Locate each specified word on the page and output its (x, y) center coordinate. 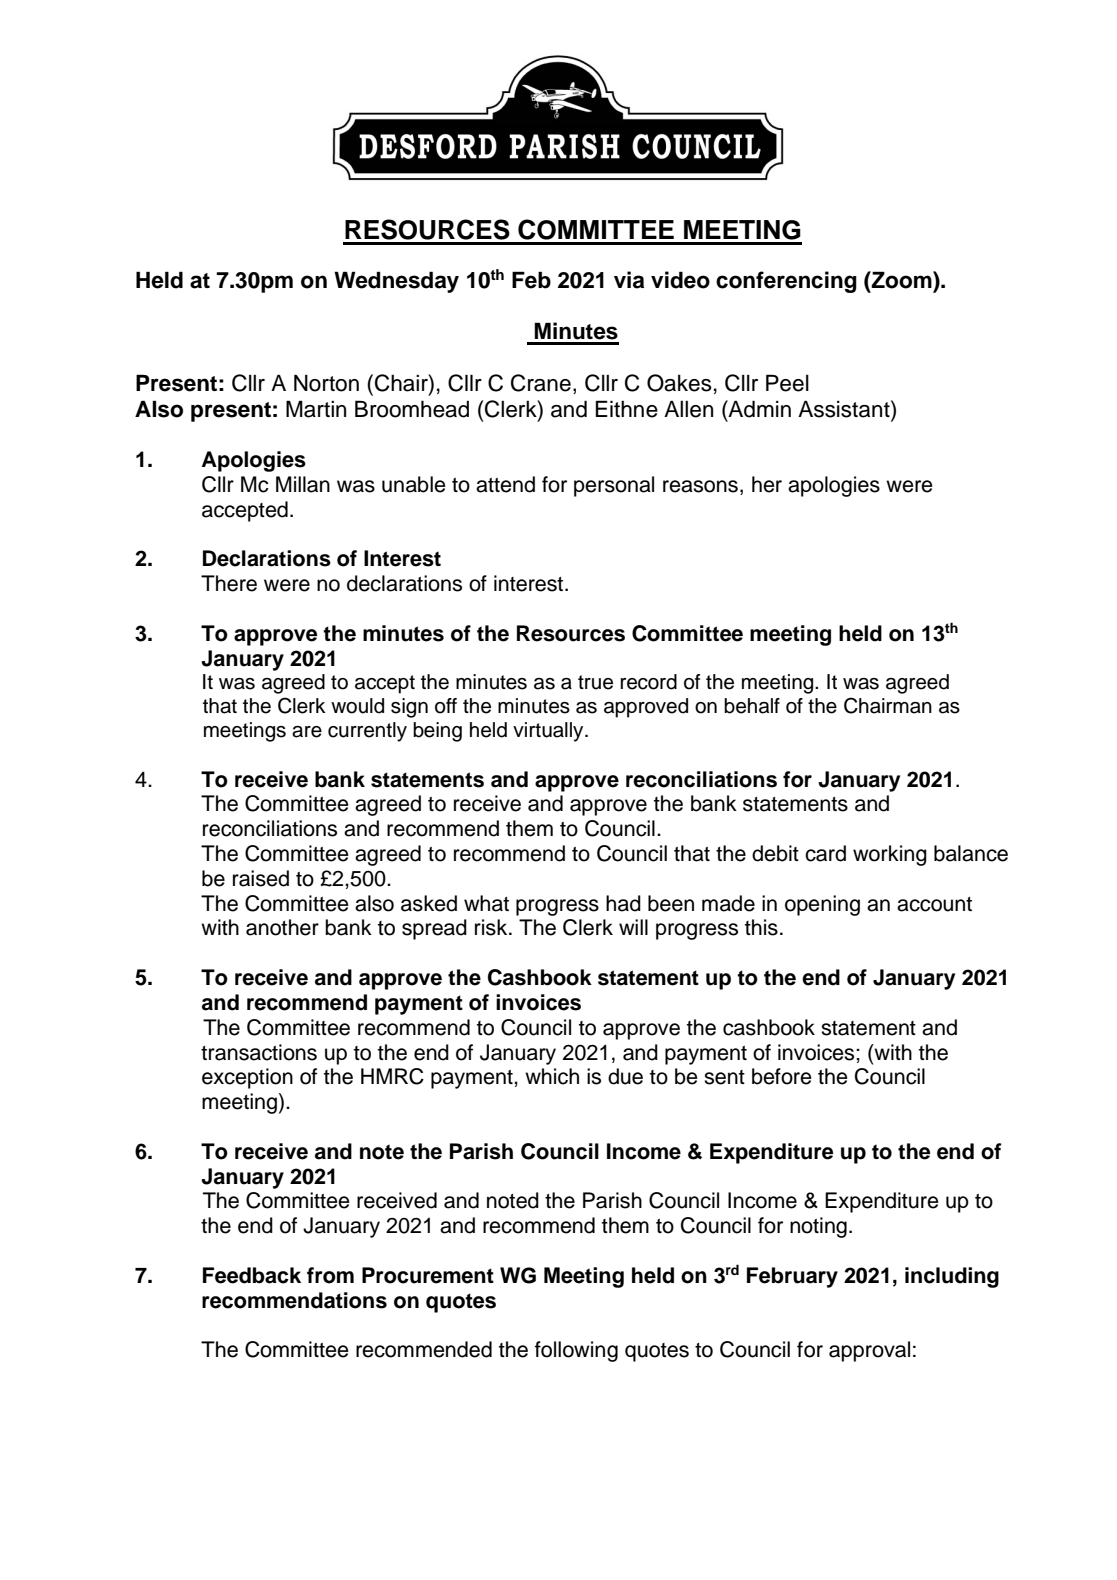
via (629, 280)
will (633, 927)
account (934, 904)
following (576, 1351)
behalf (752, 706)
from (330, 1275)
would (357, 706)
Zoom (902, 280)
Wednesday (396, 282)
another (282, 927)
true (595, 682)
